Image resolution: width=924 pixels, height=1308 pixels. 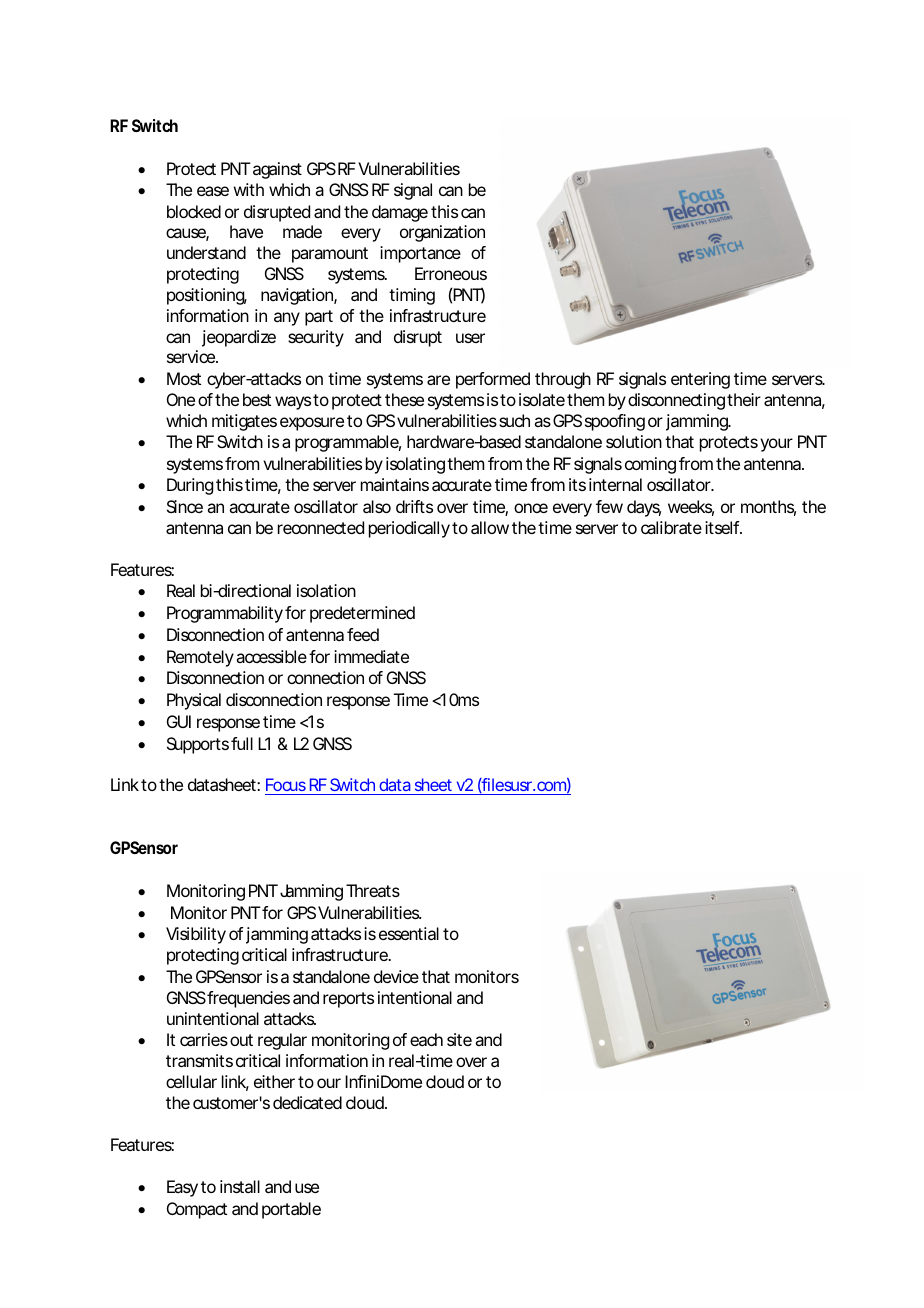 I want to click on Focus, so click(x=286, y=786).
